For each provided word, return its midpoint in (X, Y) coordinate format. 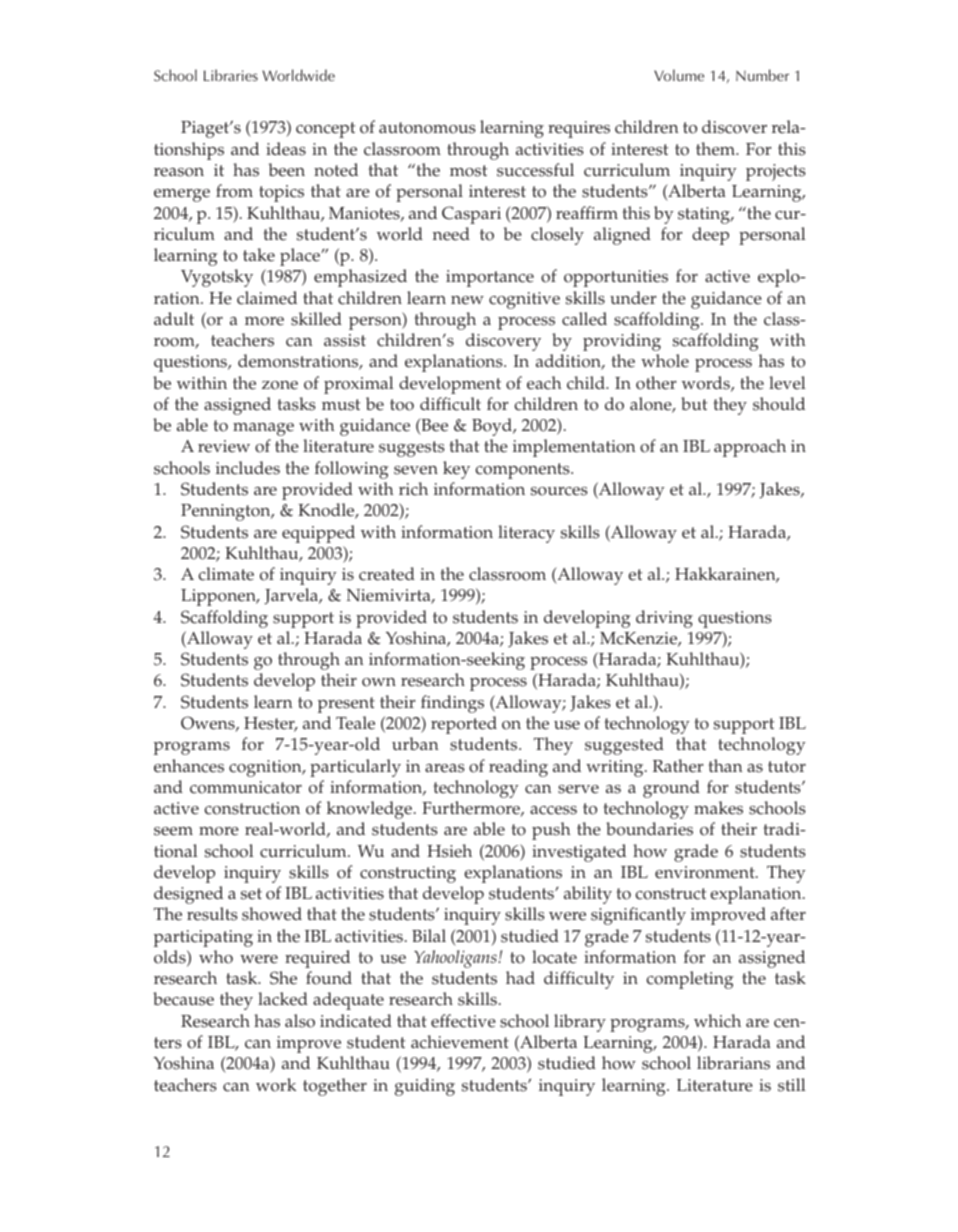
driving (664, 619)
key (456, 470)
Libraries (231, 75)
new (467, 300)
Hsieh (449, 851)
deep (710, 236)
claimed (267, 298)
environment (706, 872)
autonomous (427, 128)
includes (248, 468)
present (346, 705)
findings (452, 704)
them (717, 149)
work (276, 1085)
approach (750, 448)
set (251, 894)
